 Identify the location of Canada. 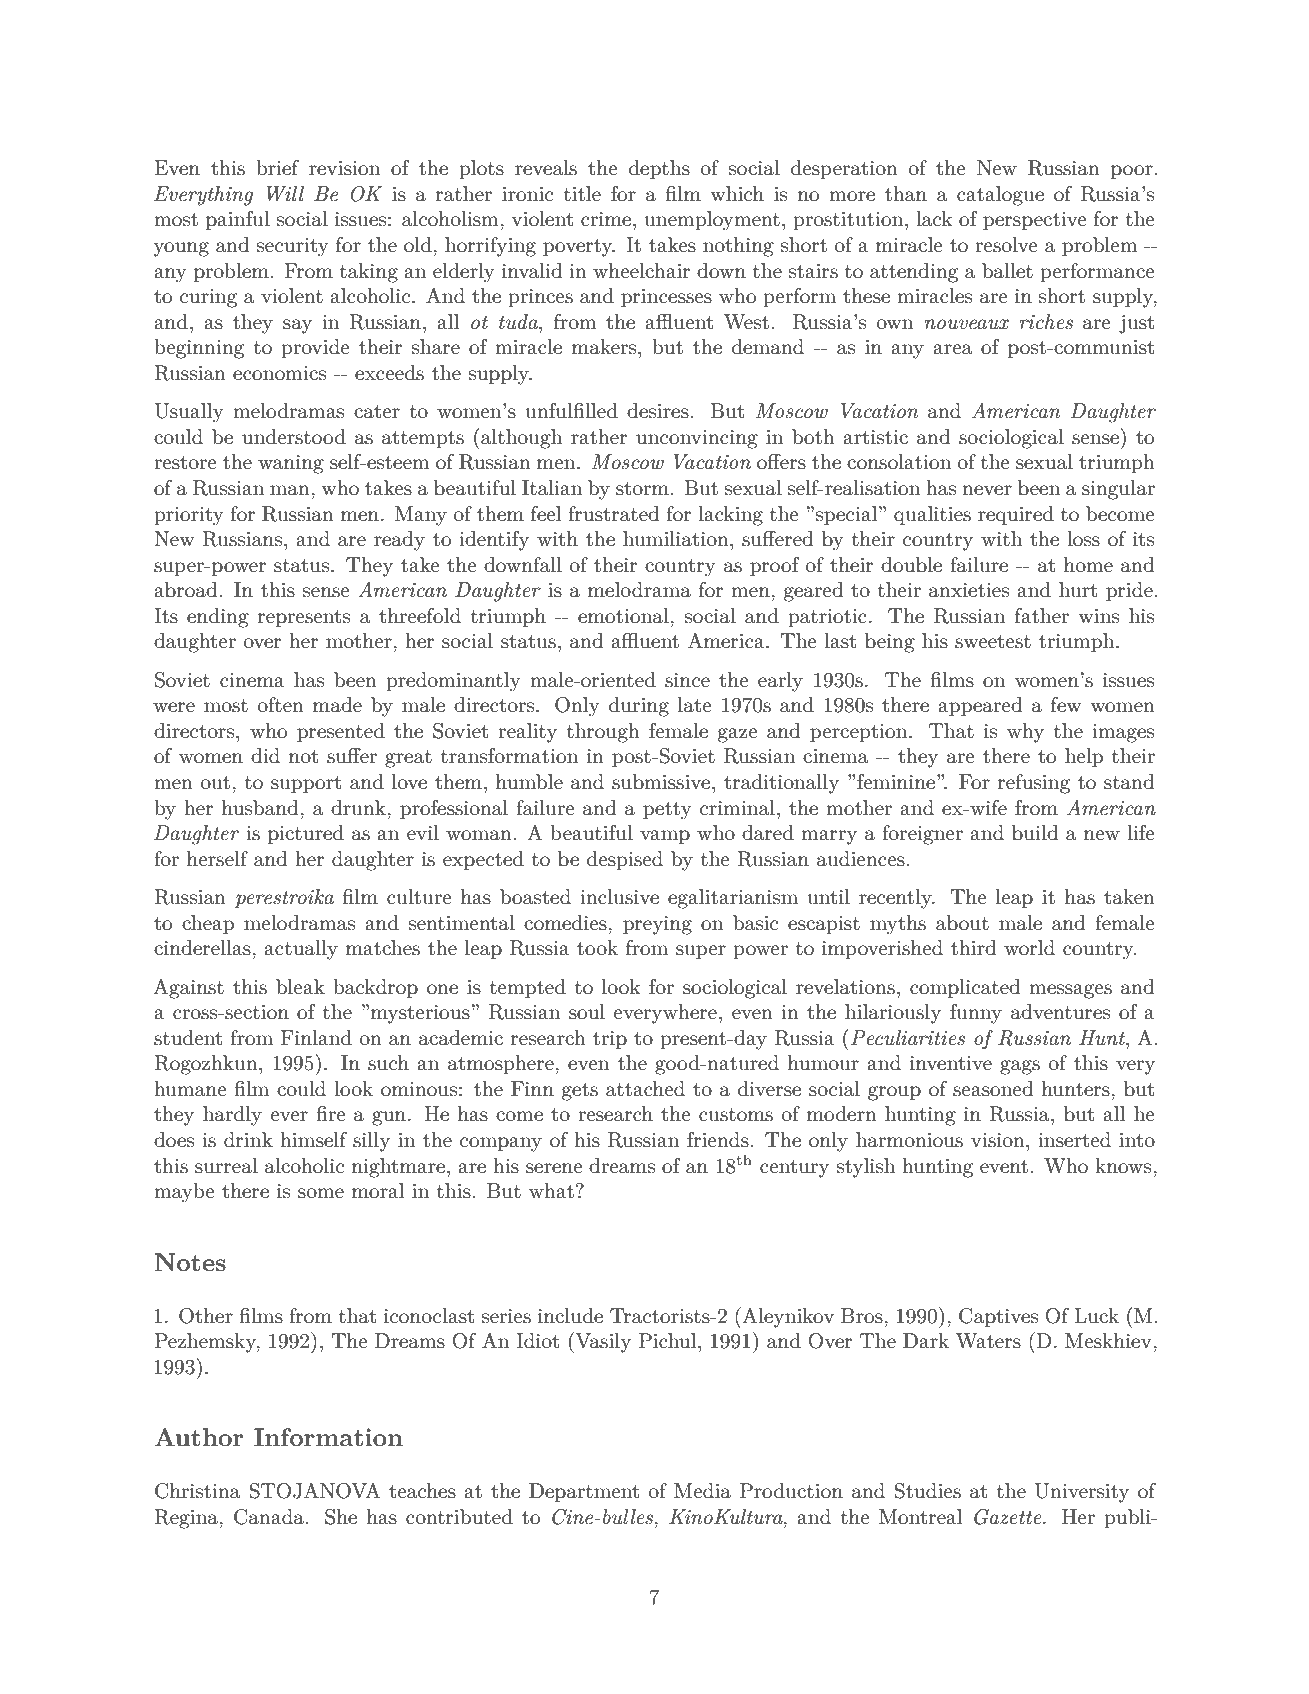
(269, 1517).
